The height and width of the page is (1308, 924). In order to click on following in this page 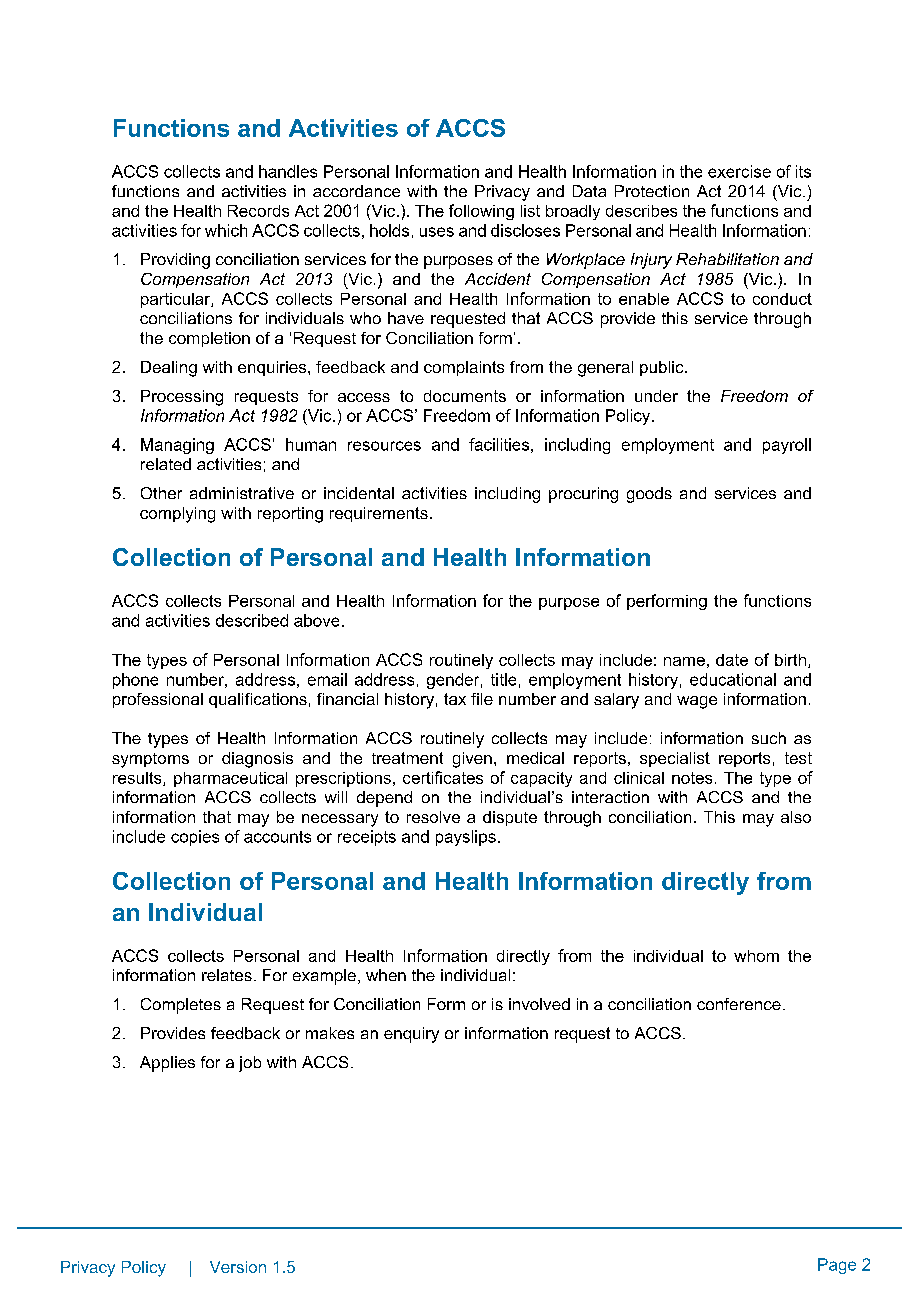, I will do `click(481, 212)`.
